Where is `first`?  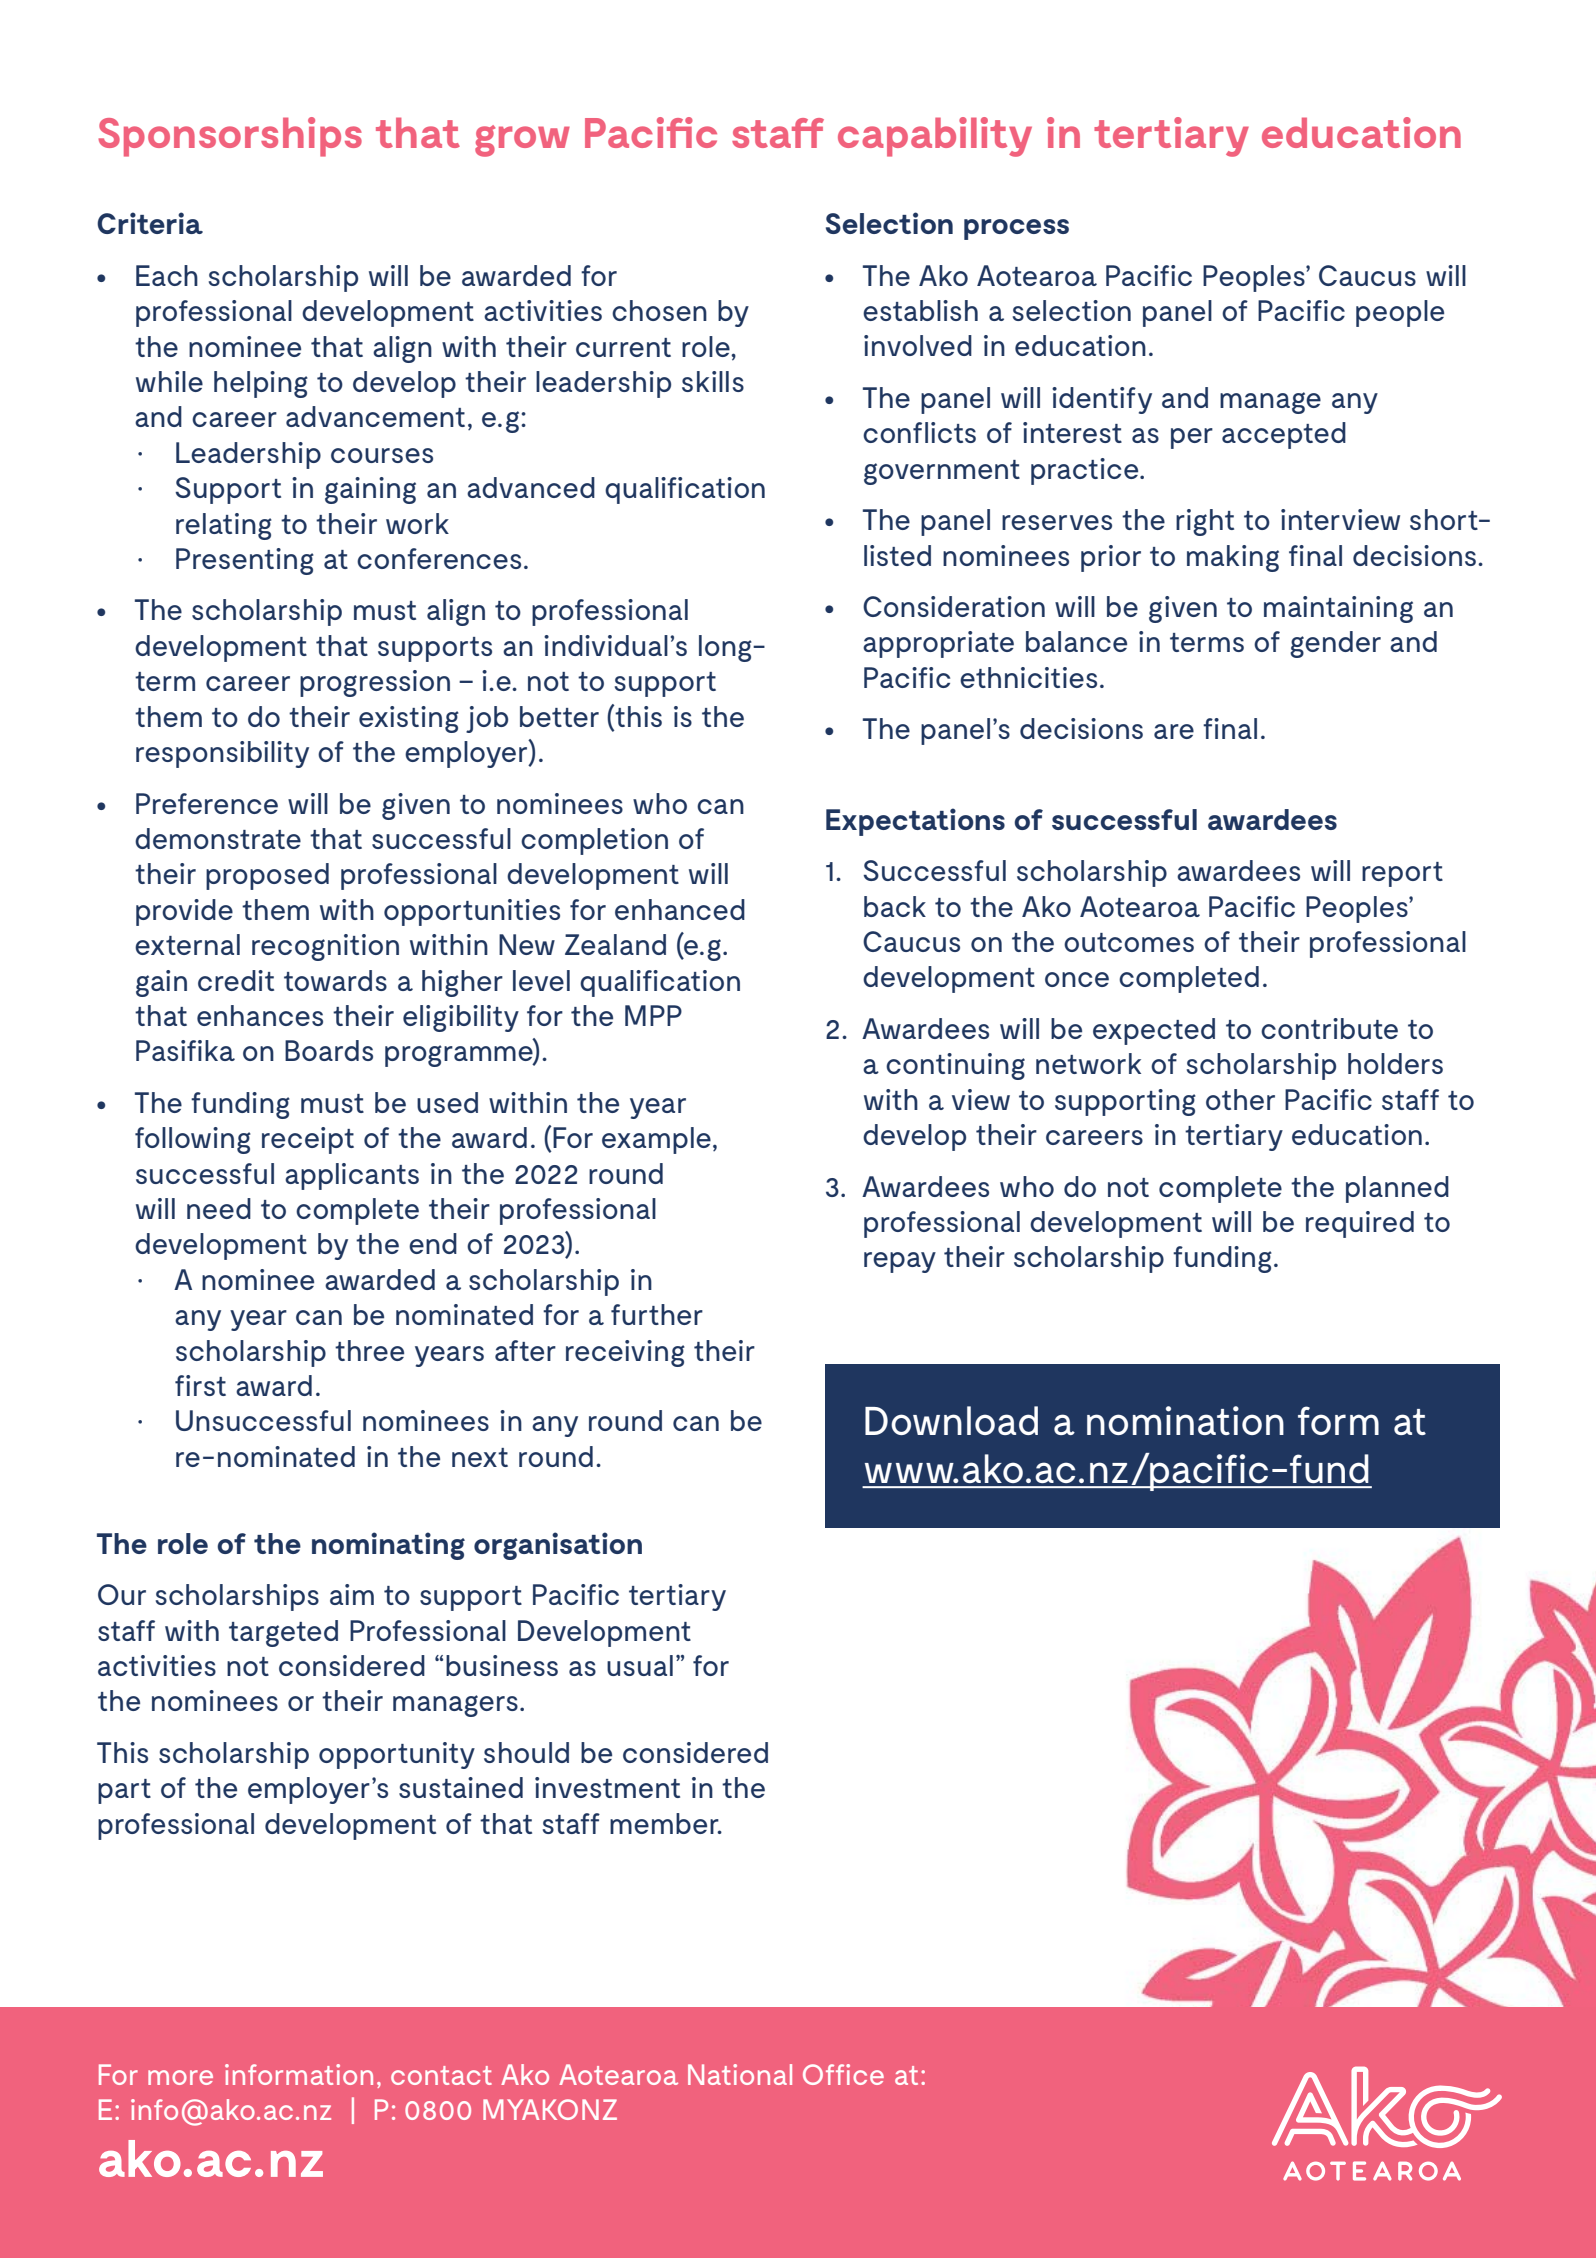 first is located at coordinates (200, 1385).
